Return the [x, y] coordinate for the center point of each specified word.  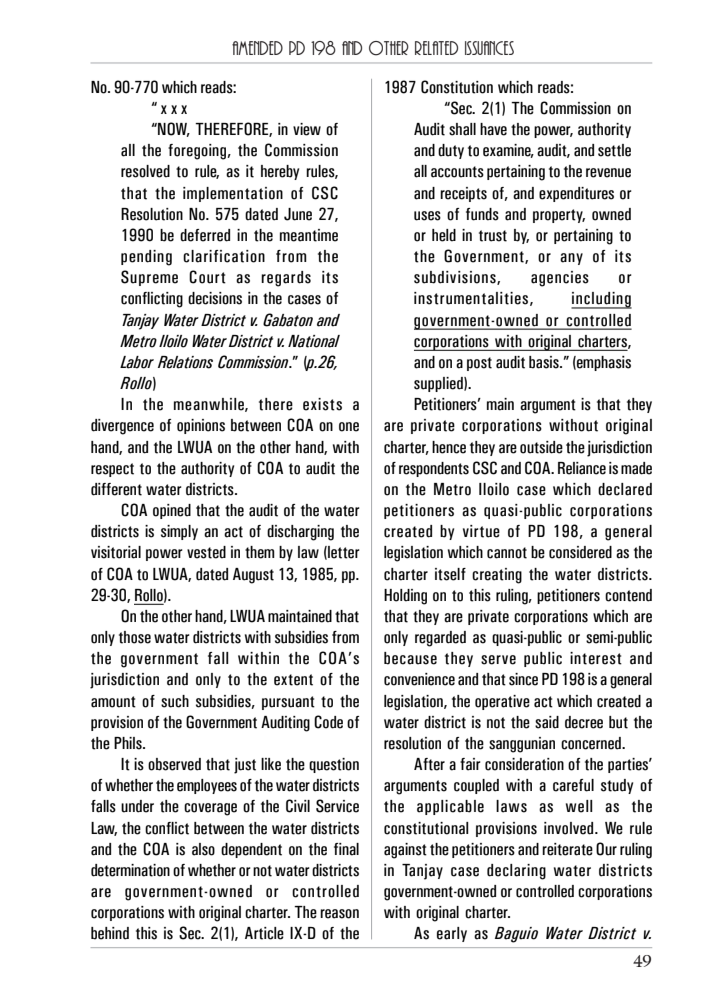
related [436, 48]
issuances [489, 48]
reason [339, 914]
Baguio [516, 935]
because [410, 658]
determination [130, 870]
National [314, 341]
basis [545, 362]
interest [596, 658]
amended [257, 48]
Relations [185, 362]
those [135, 637]
